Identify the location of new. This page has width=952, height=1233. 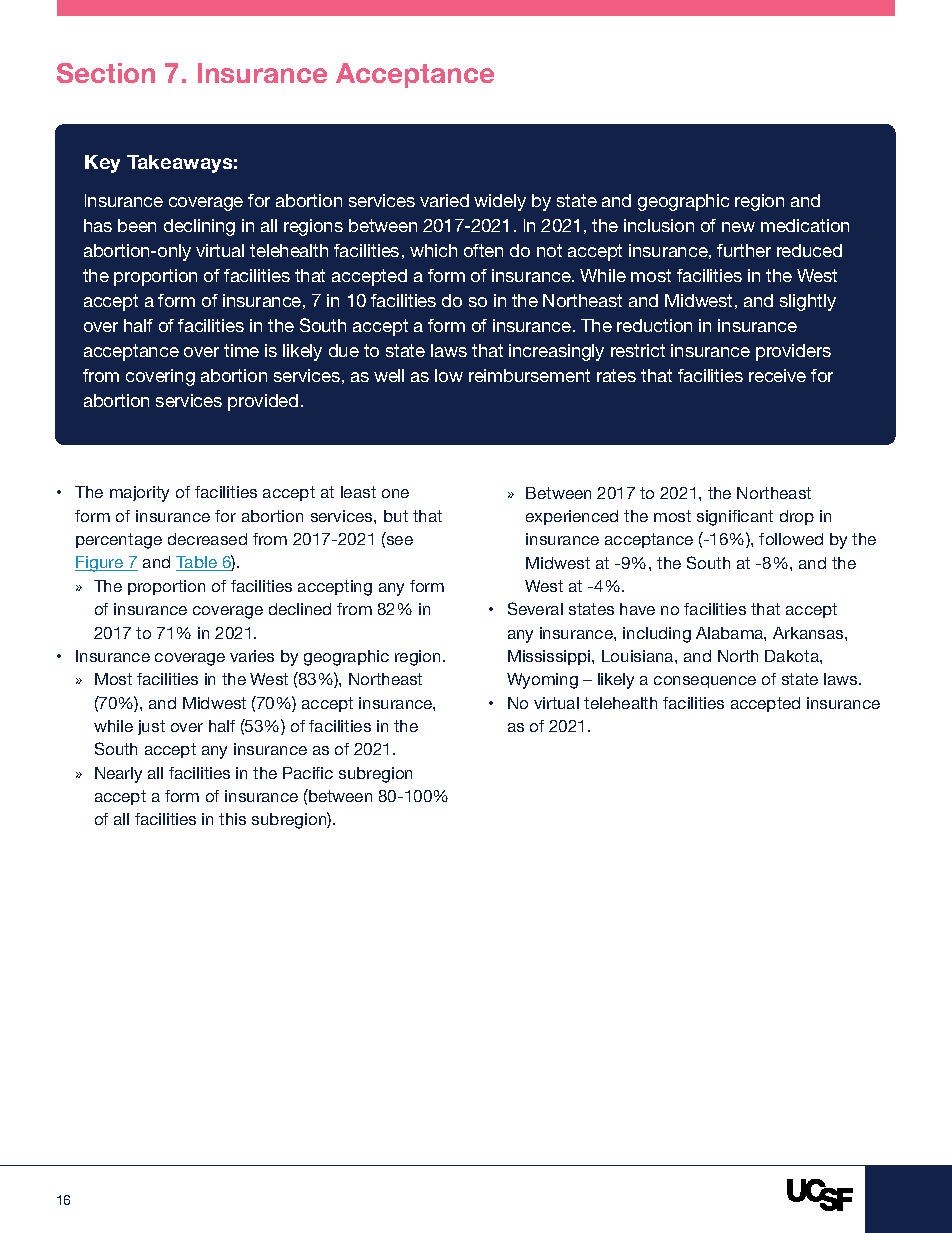
(738, 227).
